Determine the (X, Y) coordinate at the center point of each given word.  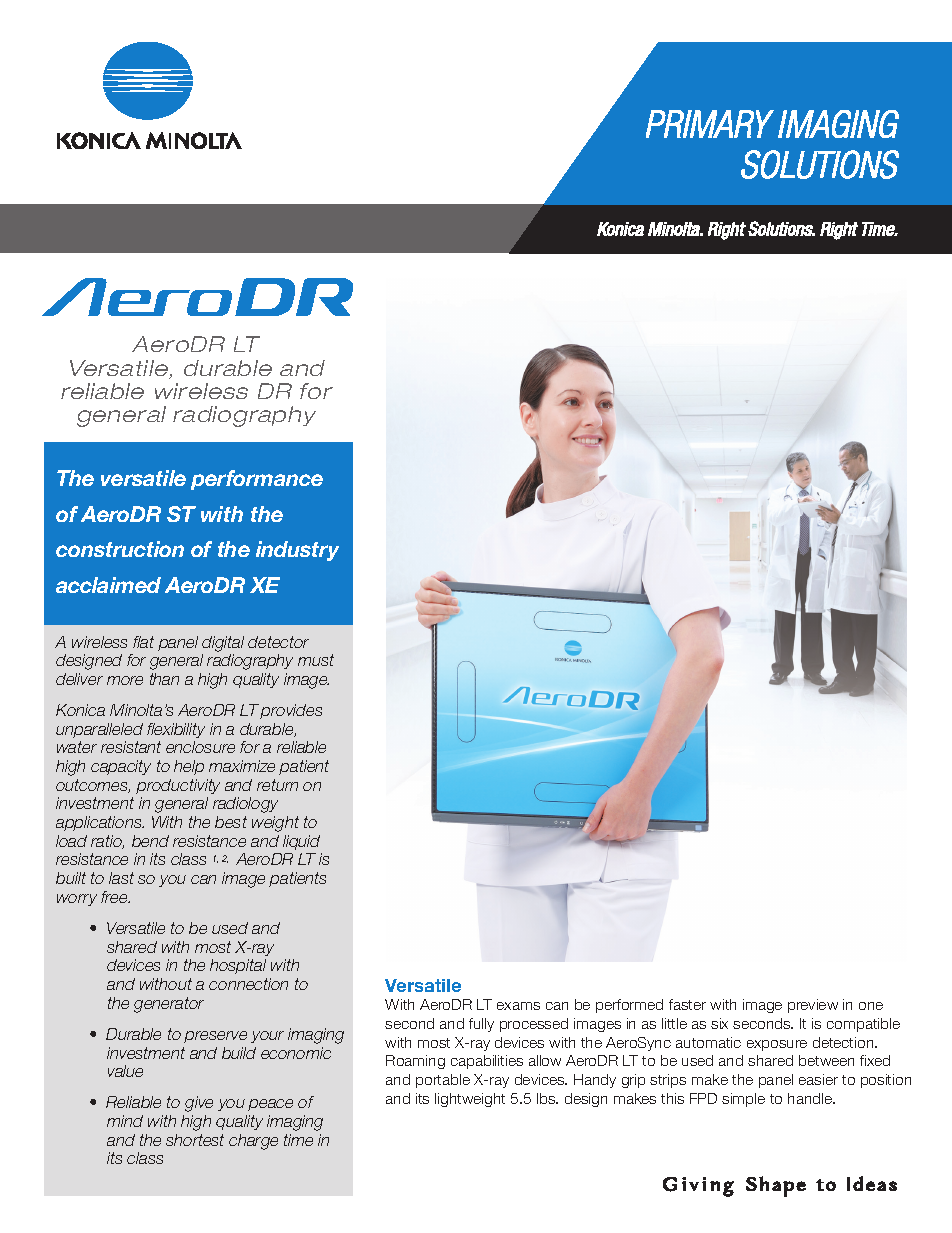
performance (257, 480)
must (316, 660)
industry (297, 551)
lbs (547, 1098)
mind (125, 1121)
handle (811, 1098)
